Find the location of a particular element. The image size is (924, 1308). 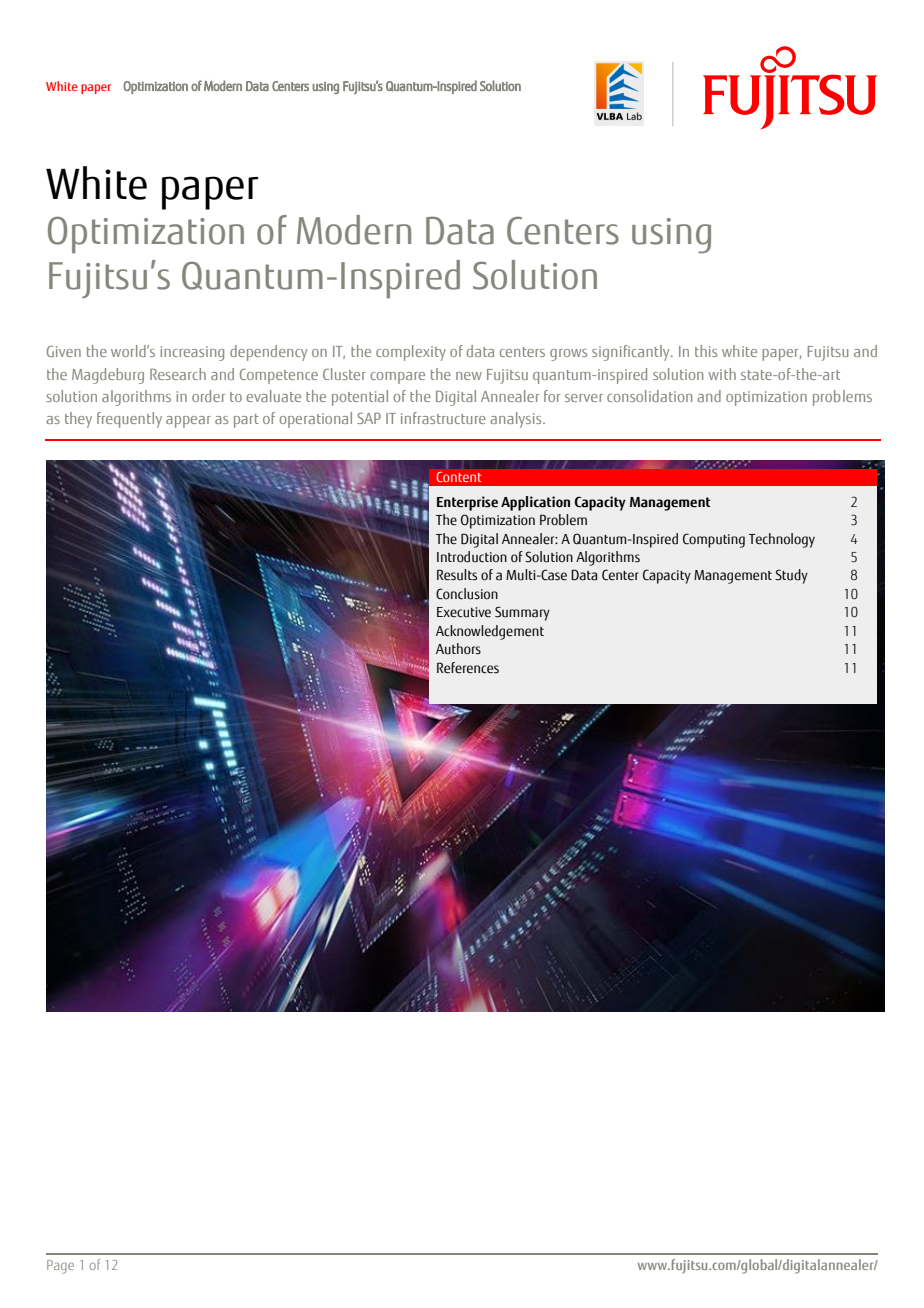

Results is located at coordinates (457, 575).
